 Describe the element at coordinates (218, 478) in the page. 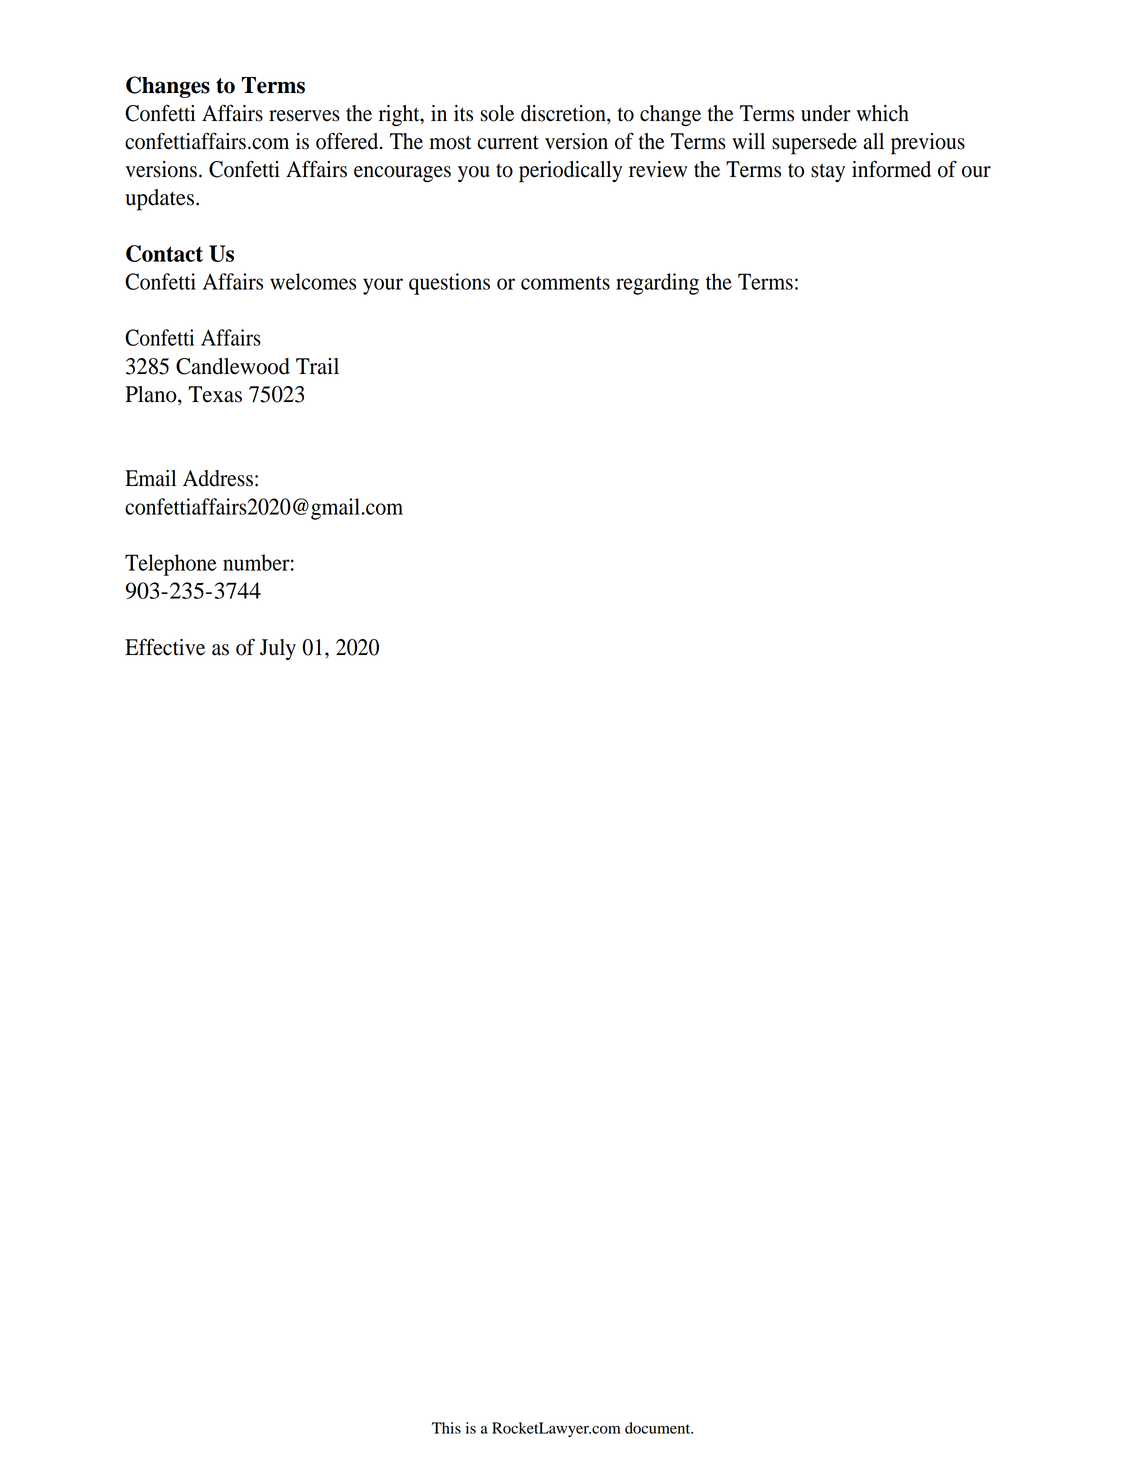

I see `Address` at that location.
